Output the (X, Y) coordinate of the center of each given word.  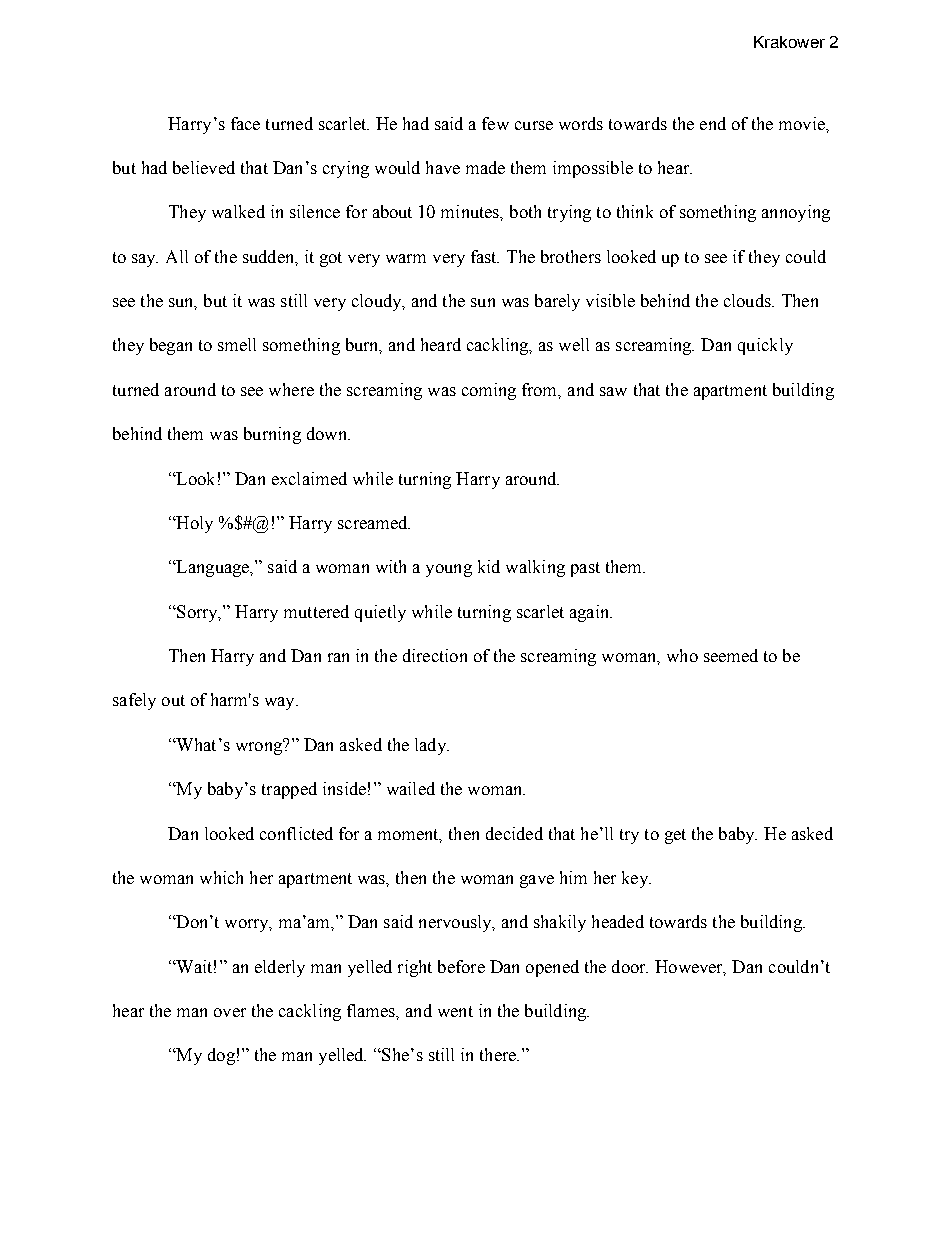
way (281, 703)
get (675, 836)
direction (435, 655)
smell (237, 344)
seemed (731, 655)
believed (204, 167)
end (713, 123)
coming (489, 391)
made (485, 167)
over (230, 1012)
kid (489, 566)
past (585, 569)
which (221, 877)
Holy (193, 524)
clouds (748, 300)
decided (514, 833)
